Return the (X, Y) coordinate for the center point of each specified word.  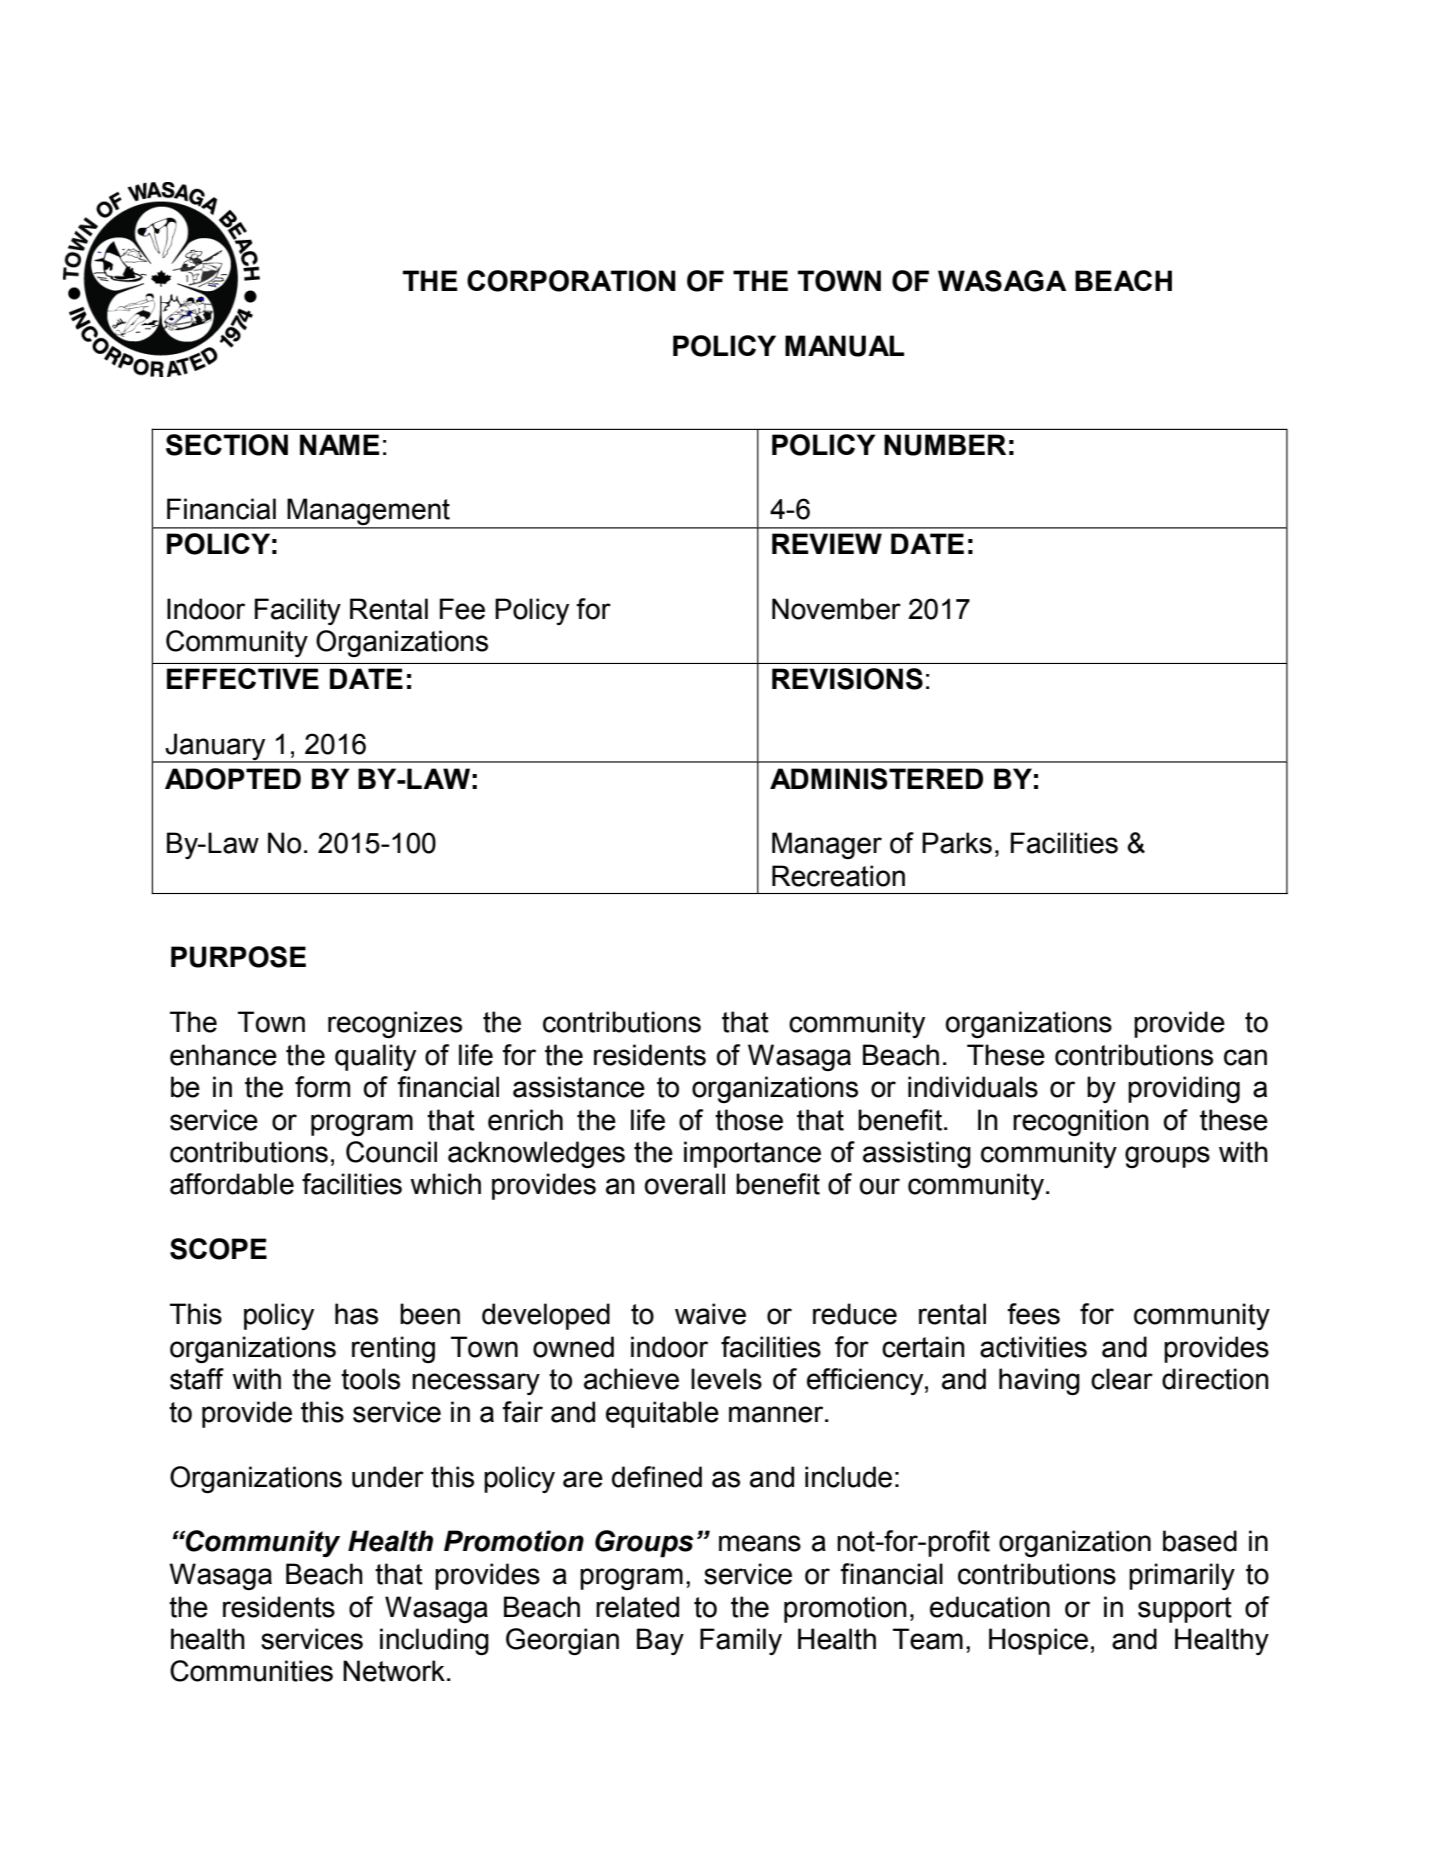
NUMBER (945, 445)
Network (394, 1671)
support (1185, 1610)
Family (741, 1641)
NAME (340, 444)
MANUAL (844, 346)
